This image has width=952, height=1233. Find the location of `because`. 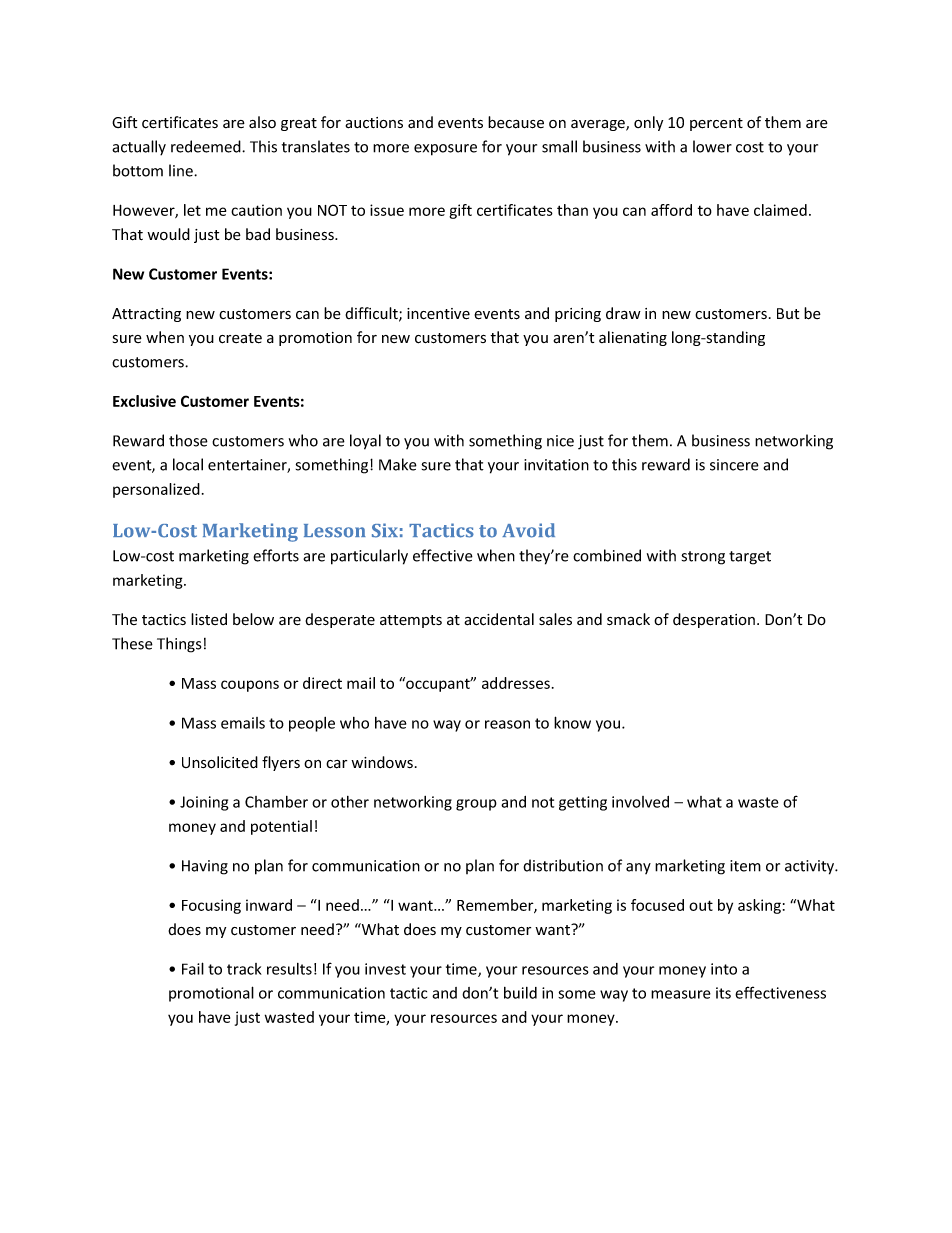

because is located at coordinates (516, 122).
